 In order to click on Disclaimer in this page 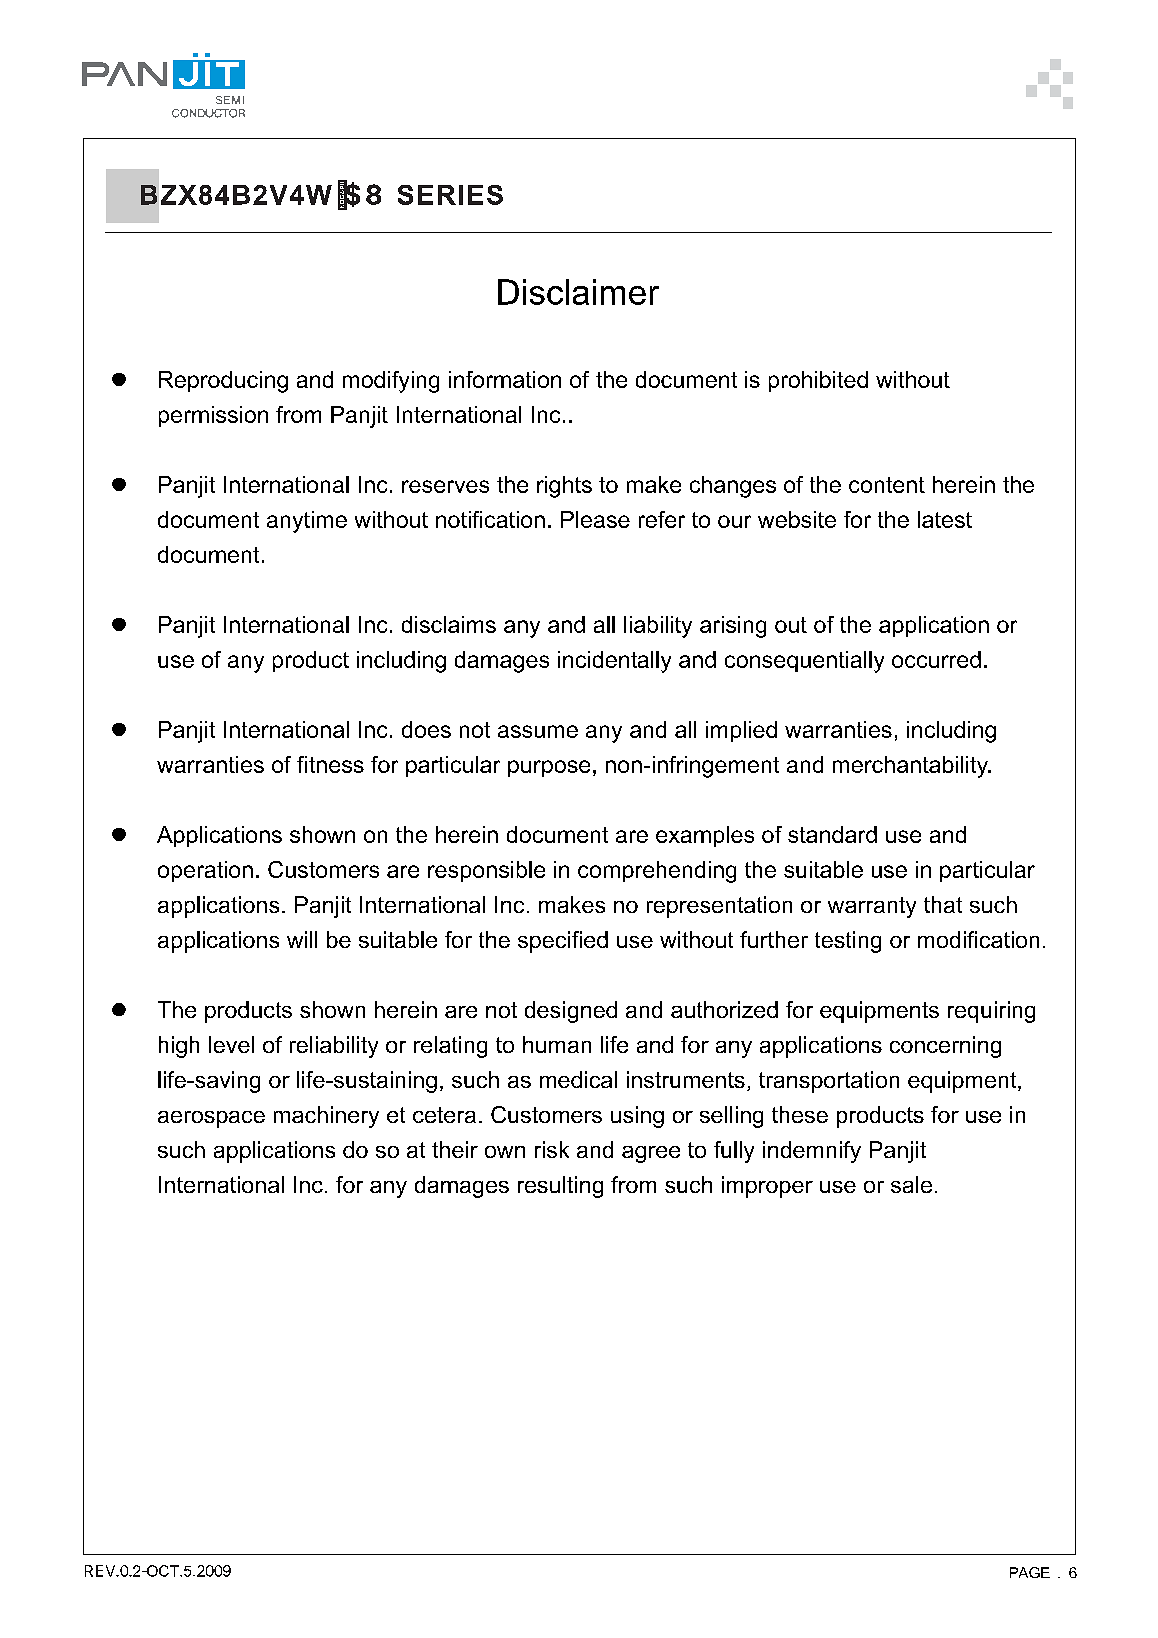, I will do `click(578, 292)`.
